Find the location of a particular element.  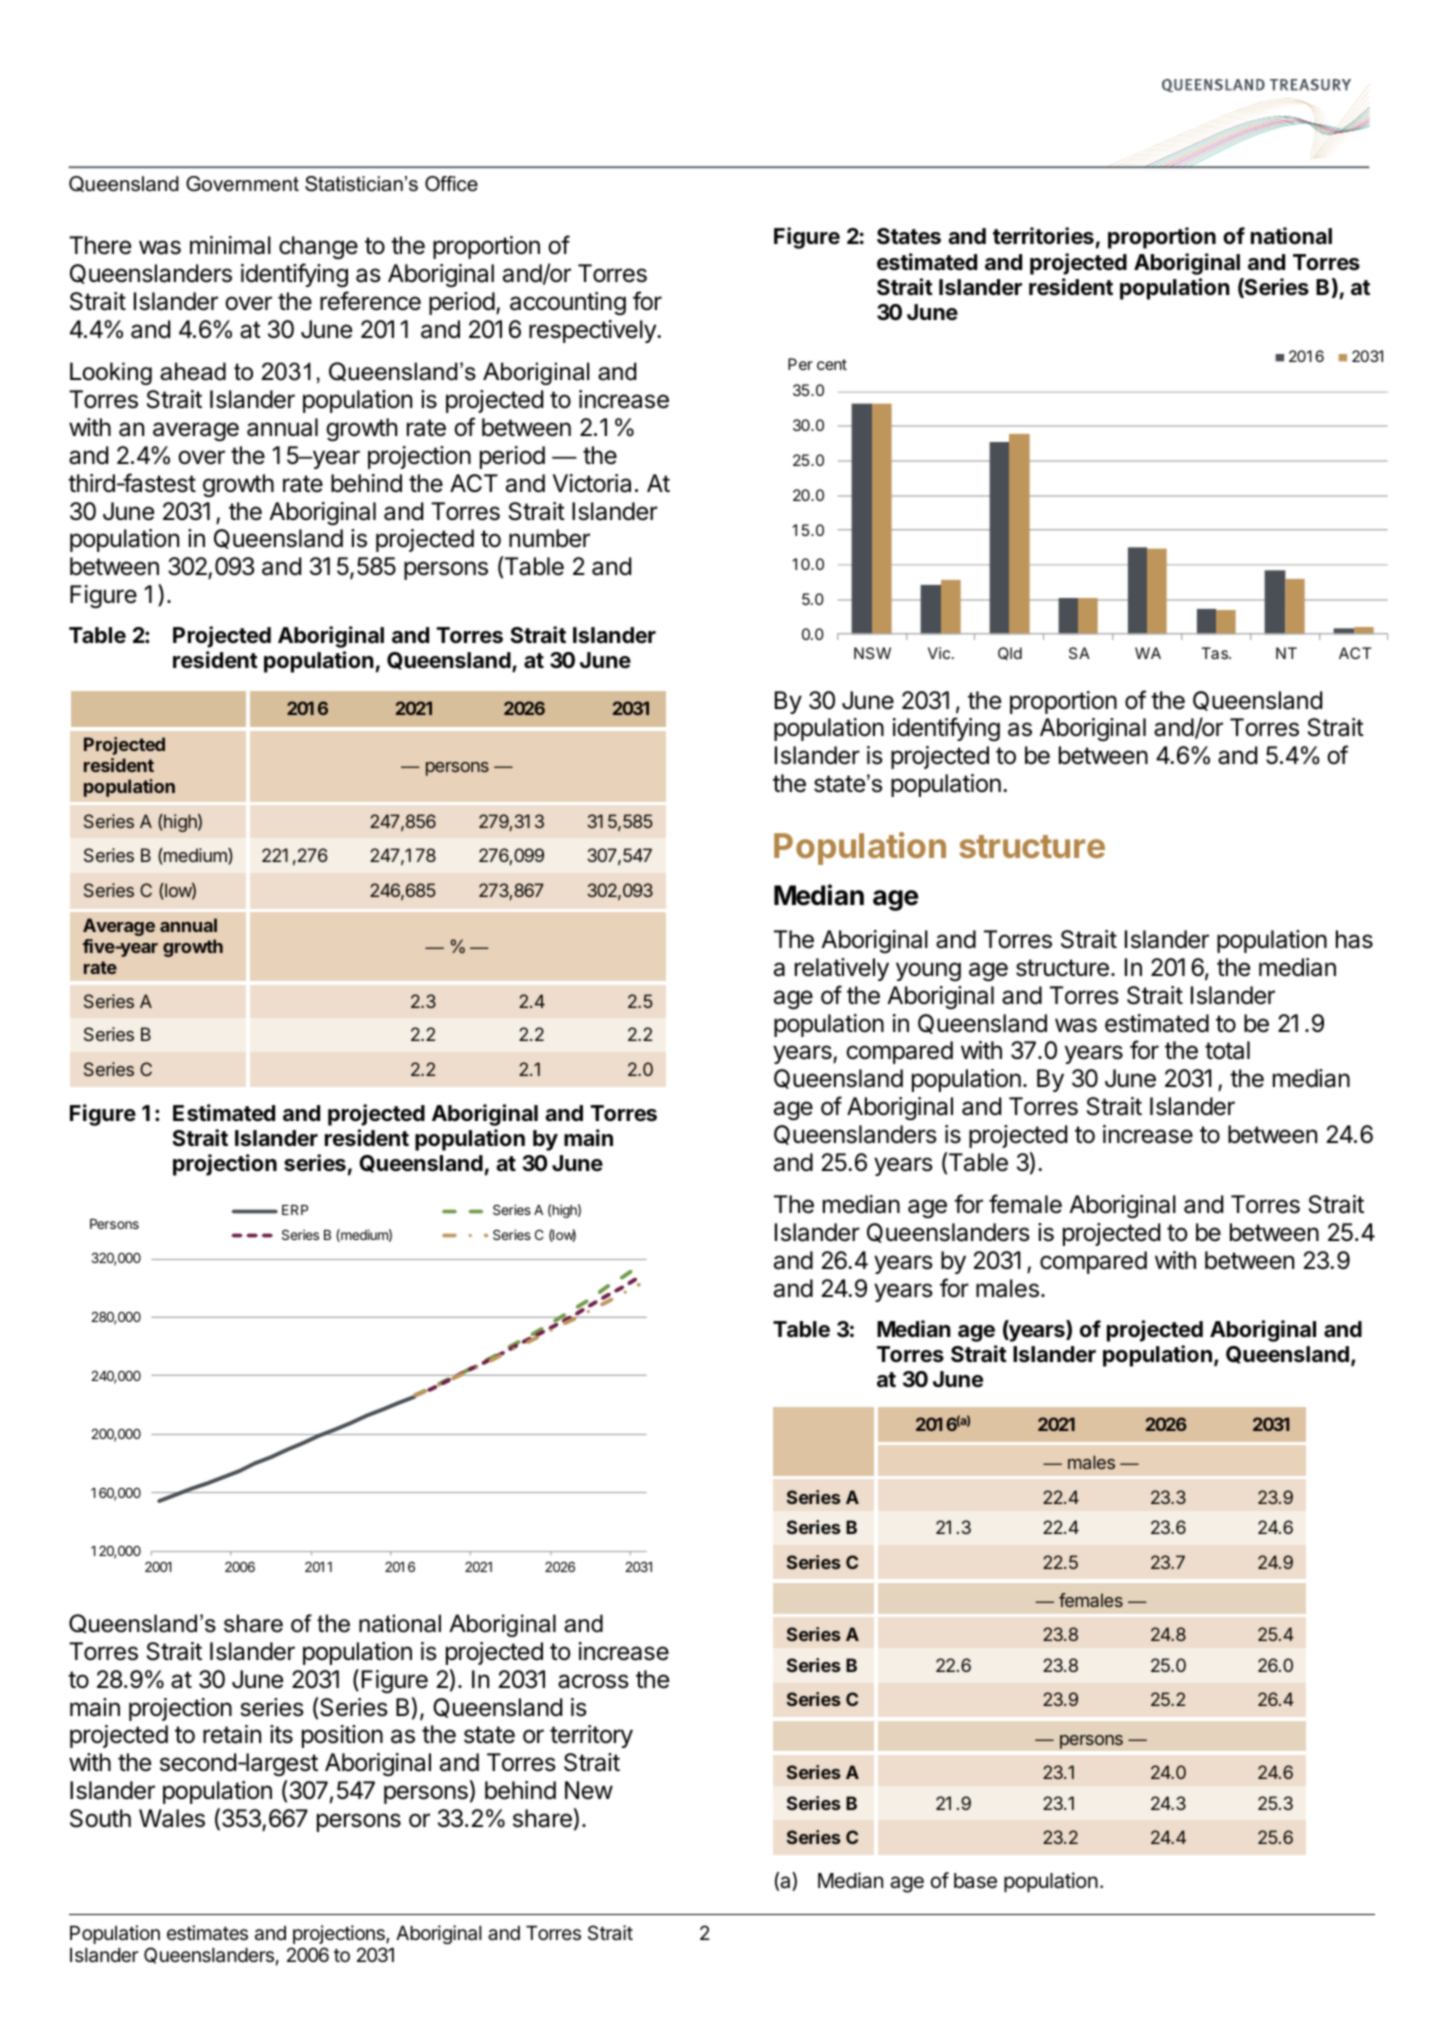

base is located at coordinates (975, 1881).
